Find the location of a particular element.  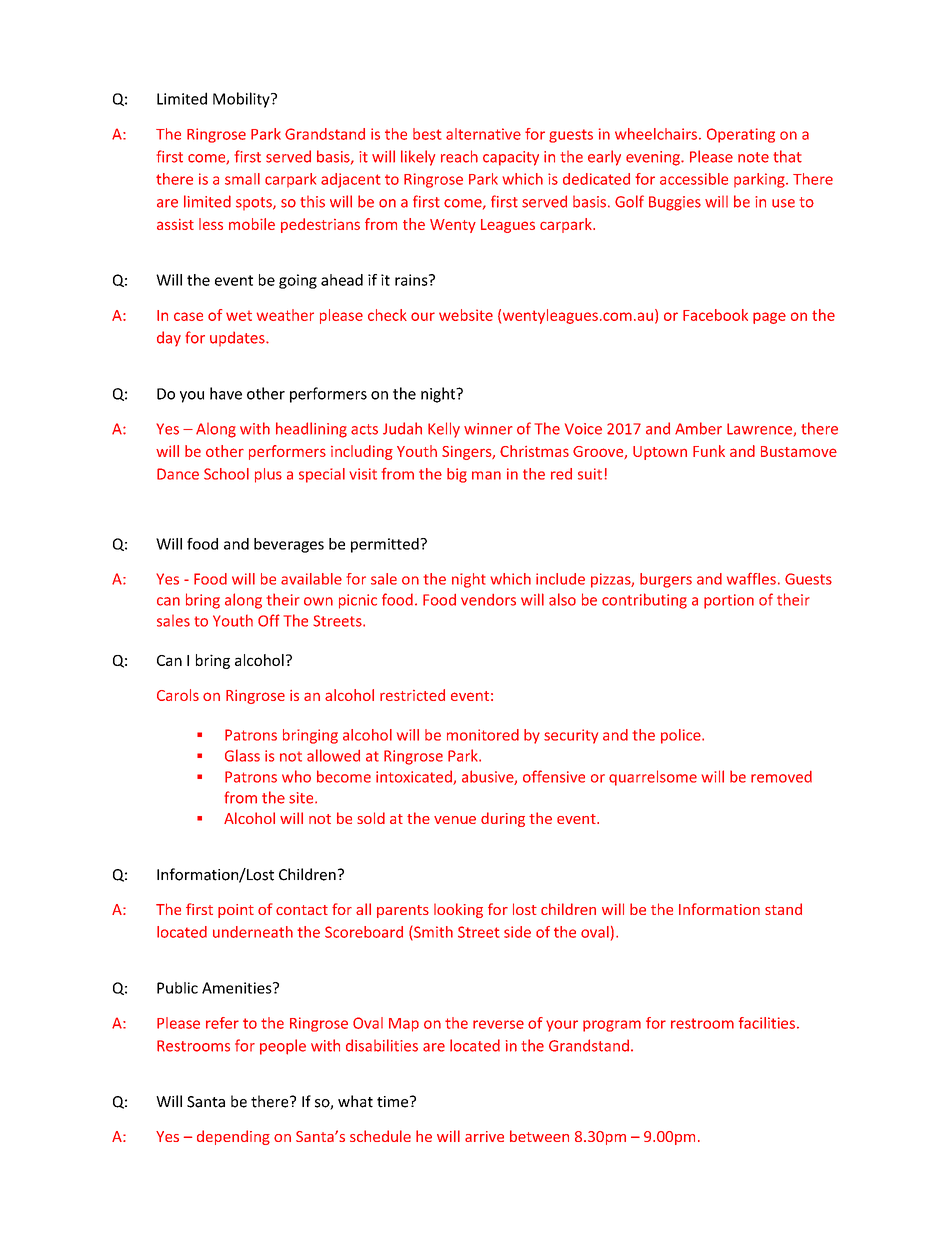

facilities is located at coordinates (767, 1023).
